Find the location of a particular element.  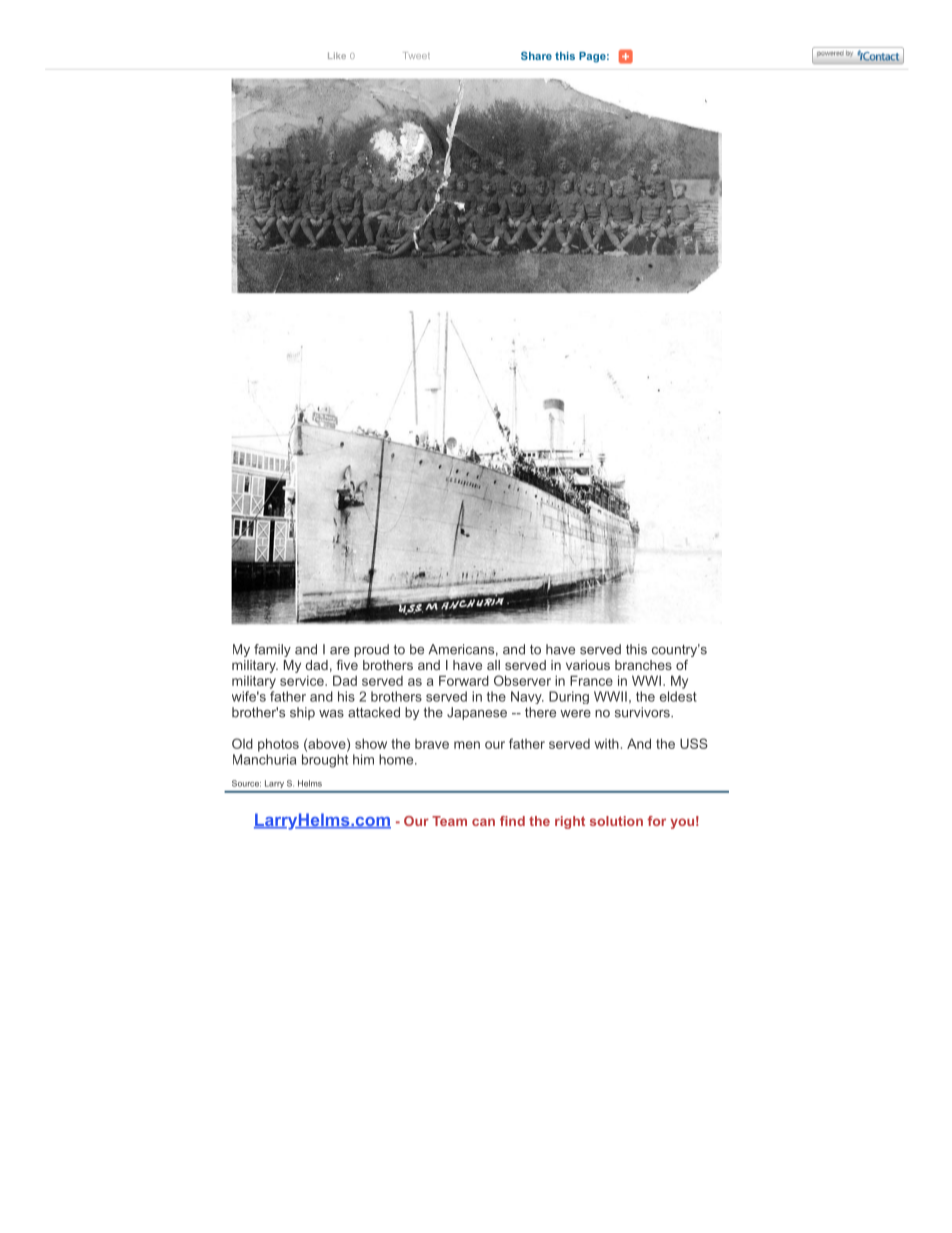

all is located at coordinates (493, 665).
